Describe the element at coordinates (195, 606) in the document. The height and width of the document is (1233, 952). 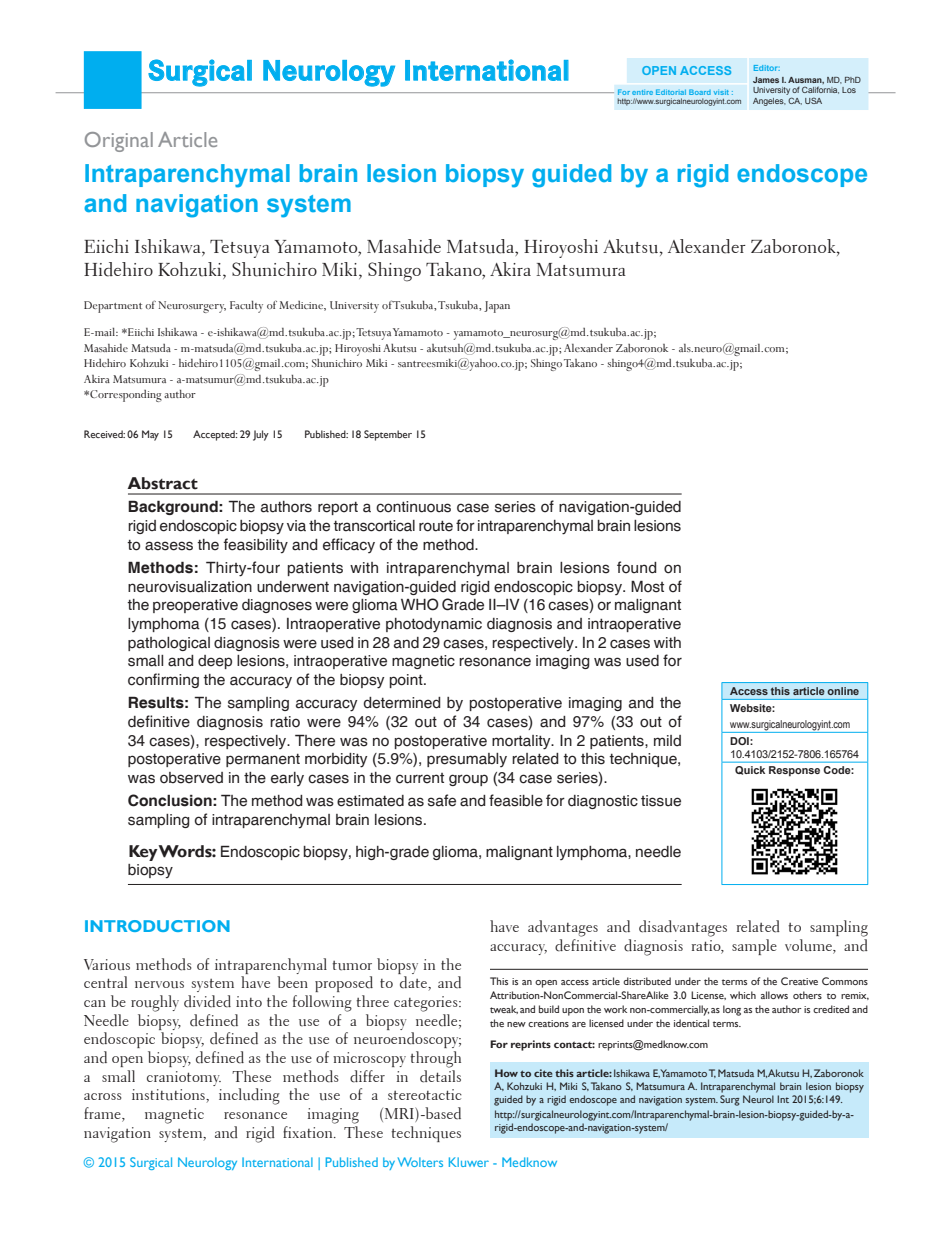
I see `preoperative` at that location.
